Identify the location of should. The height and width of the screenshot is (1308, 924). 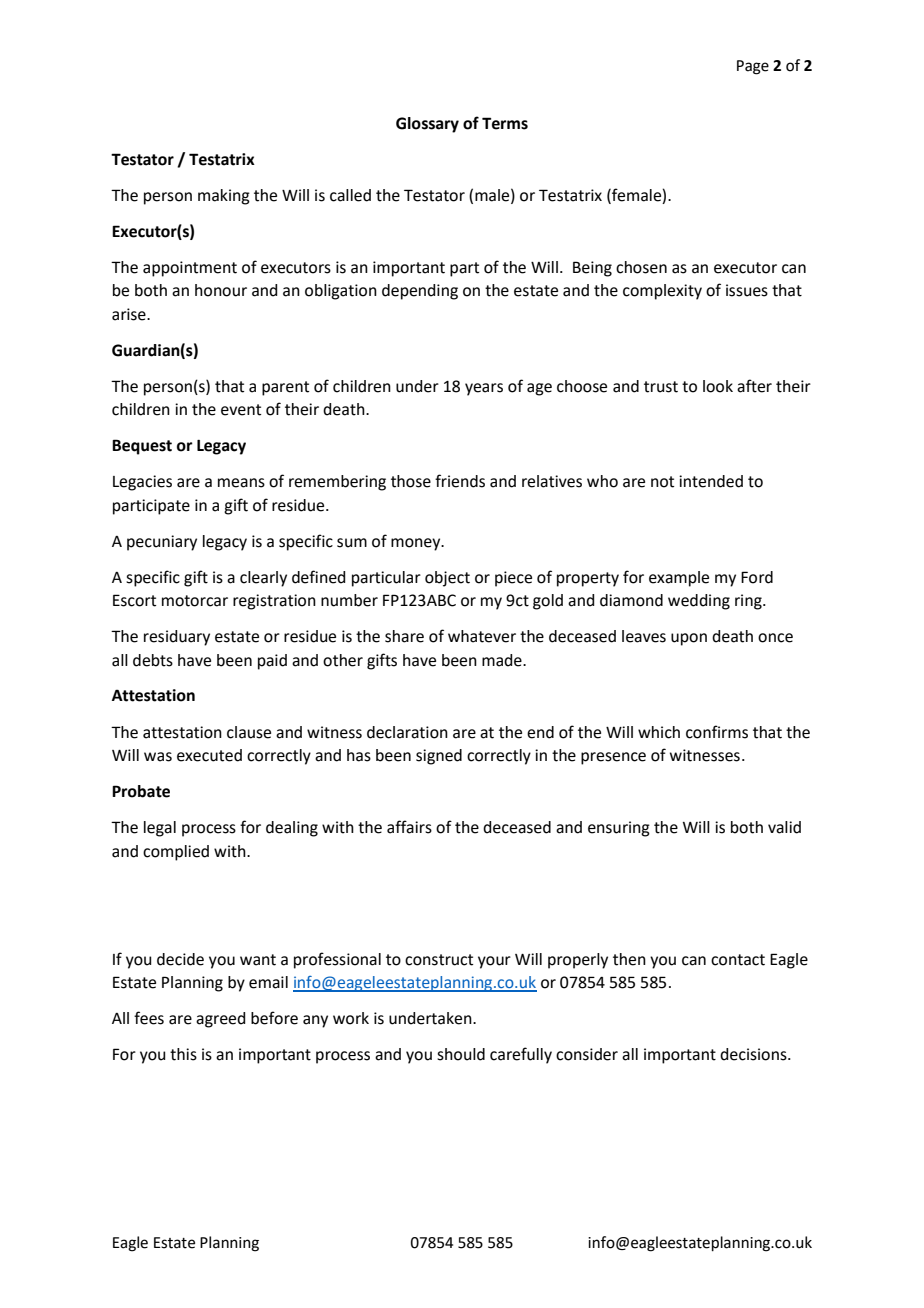
(461, 1054).
